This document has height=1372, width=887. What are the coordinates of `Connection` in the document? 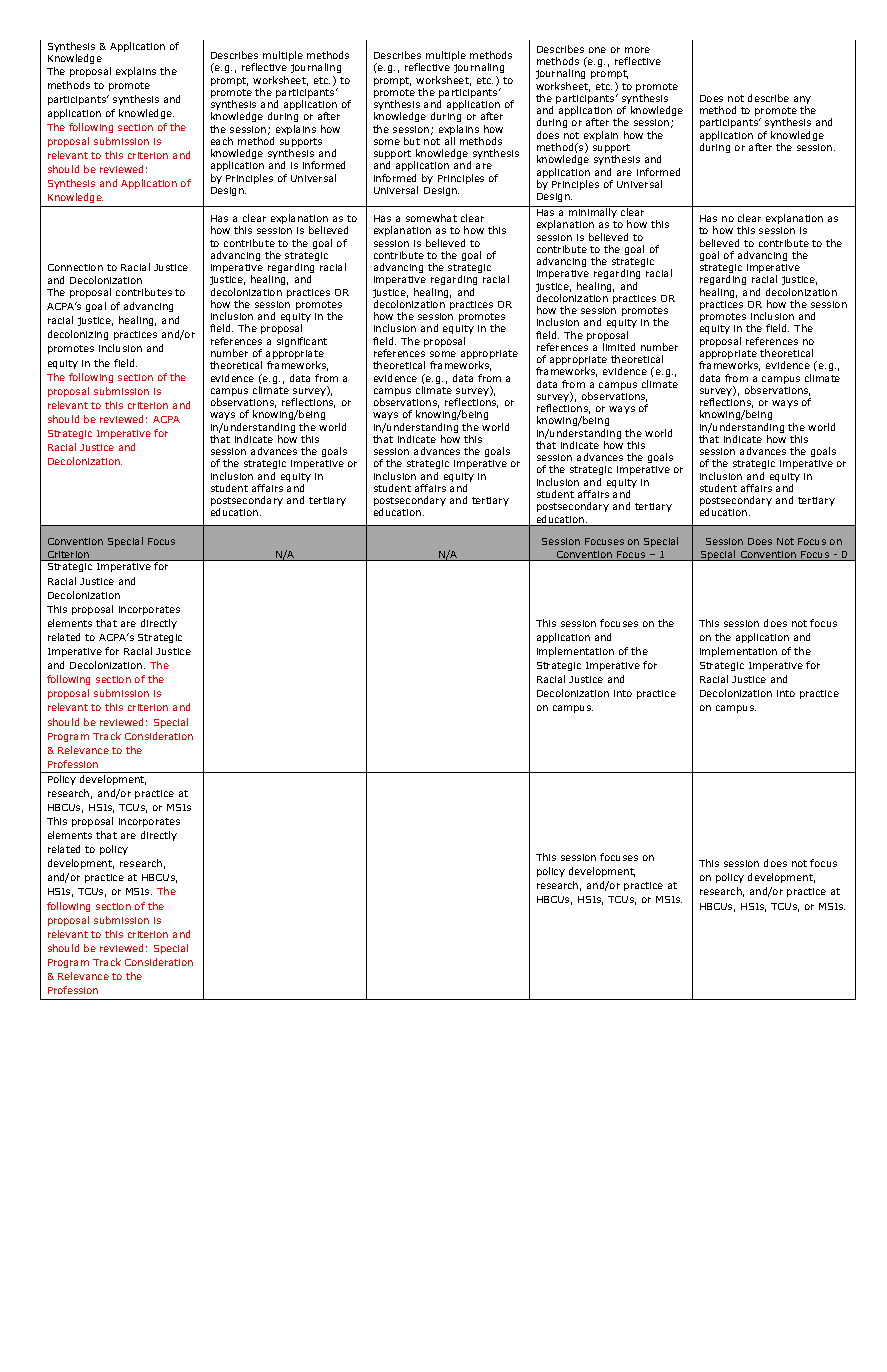 It's located at (75, 267).
